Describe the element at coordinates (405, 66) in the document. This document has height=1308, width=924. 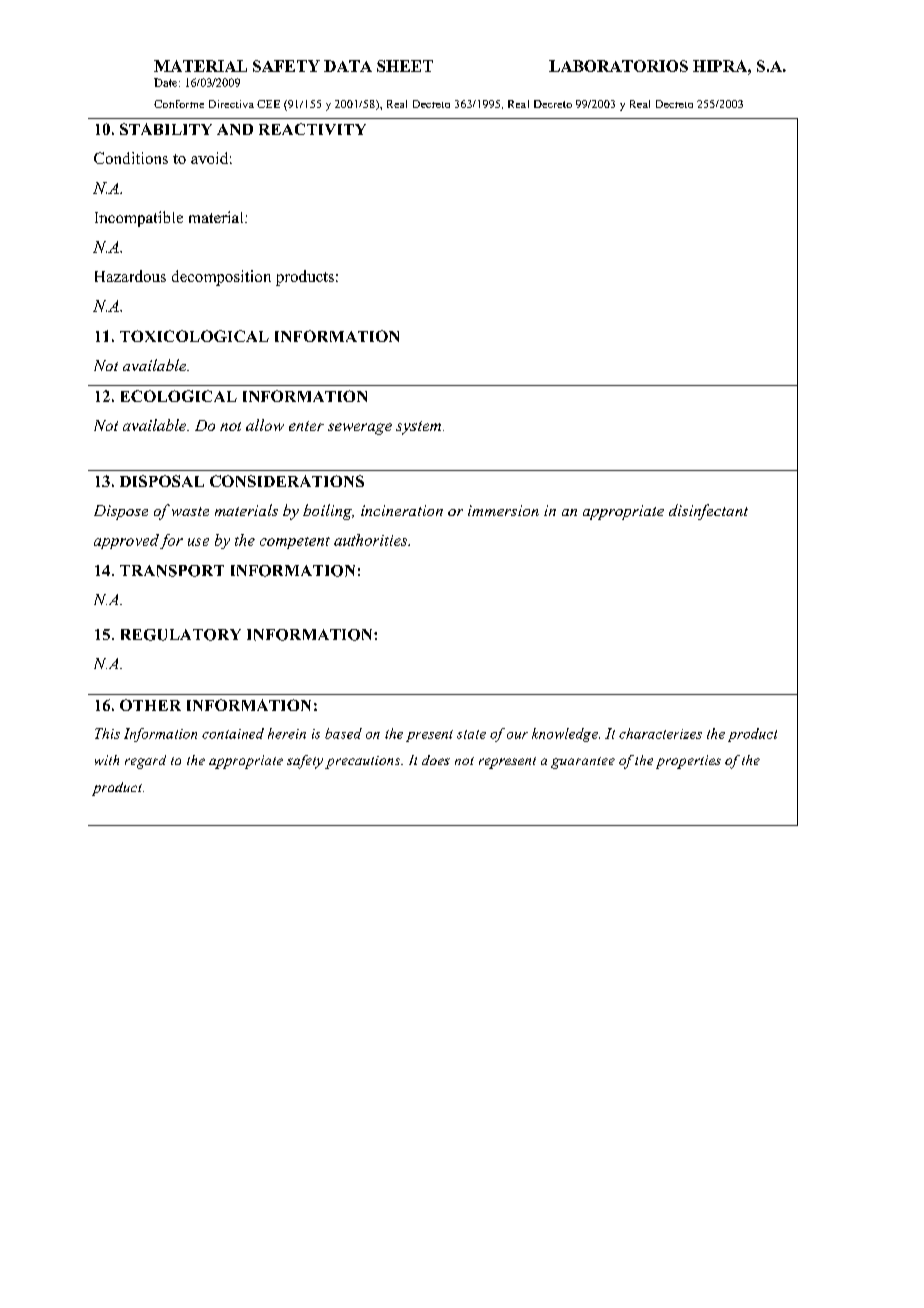
I see `SHEET` at that location.
